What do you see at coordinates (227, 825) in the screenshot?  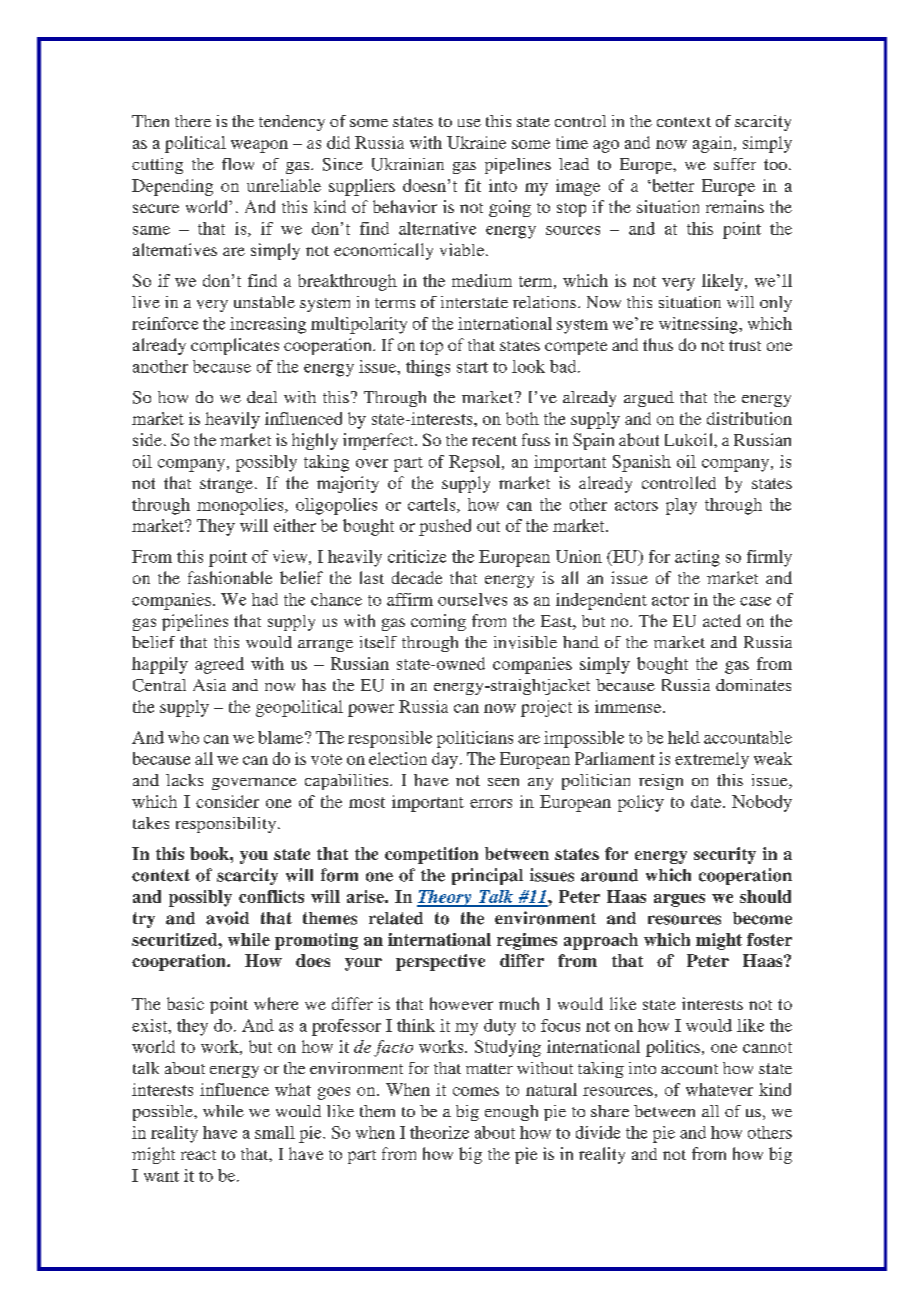 I see `responsibility` at bounding box center [227, 825].
